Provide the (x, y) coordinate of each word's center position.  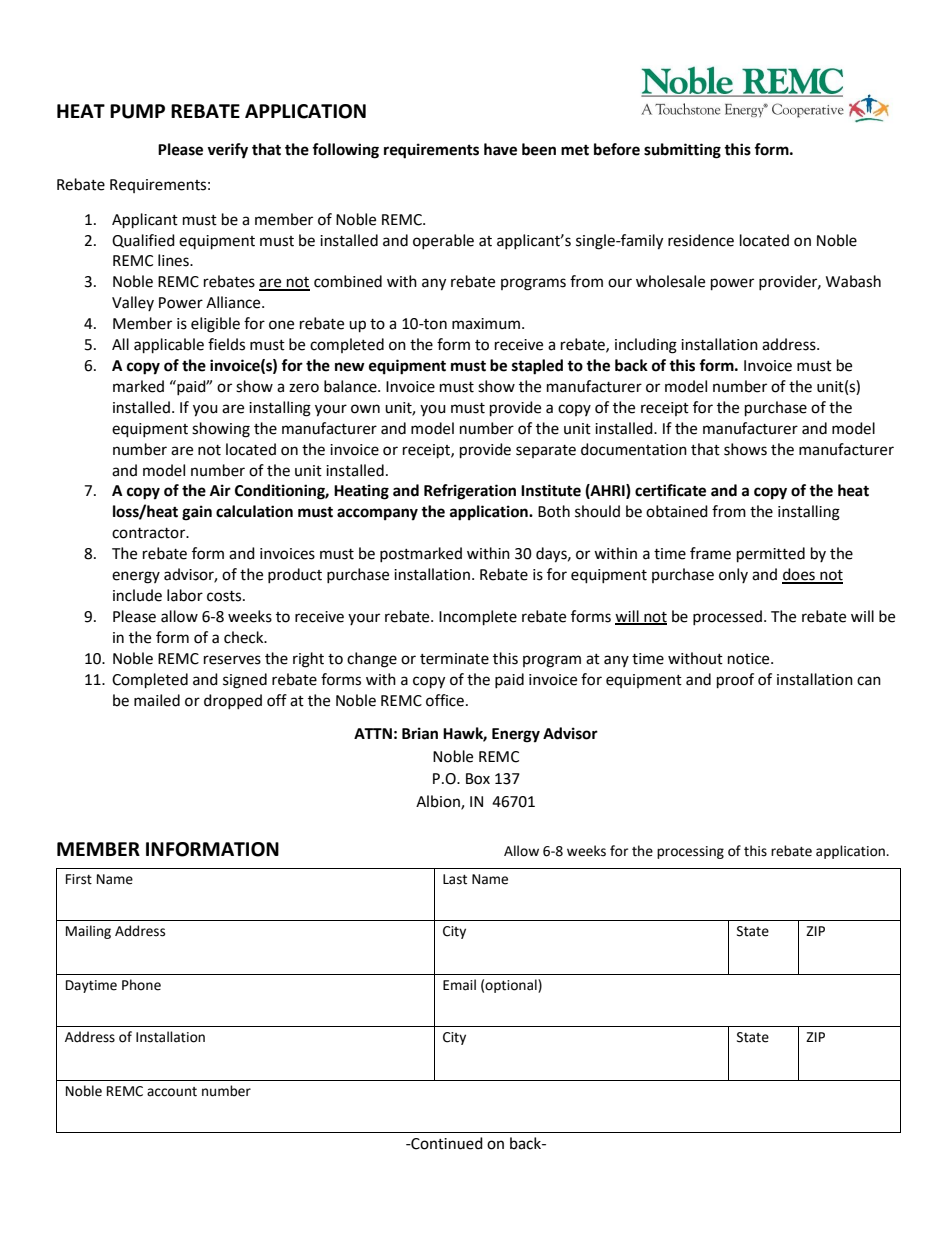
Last (455, 879)
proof (735, 681)
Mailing (88, 932)
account (172, 1092)
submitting (682, 151)
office (445, 700)
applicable (169, 346)
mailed (157, 700)
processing (690, 852)
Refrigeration (470, 492)
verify (227, 151)
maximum (486, 324)
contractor (150, 533)
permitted (771, 555)
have (500, 149)
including (646, 346)
